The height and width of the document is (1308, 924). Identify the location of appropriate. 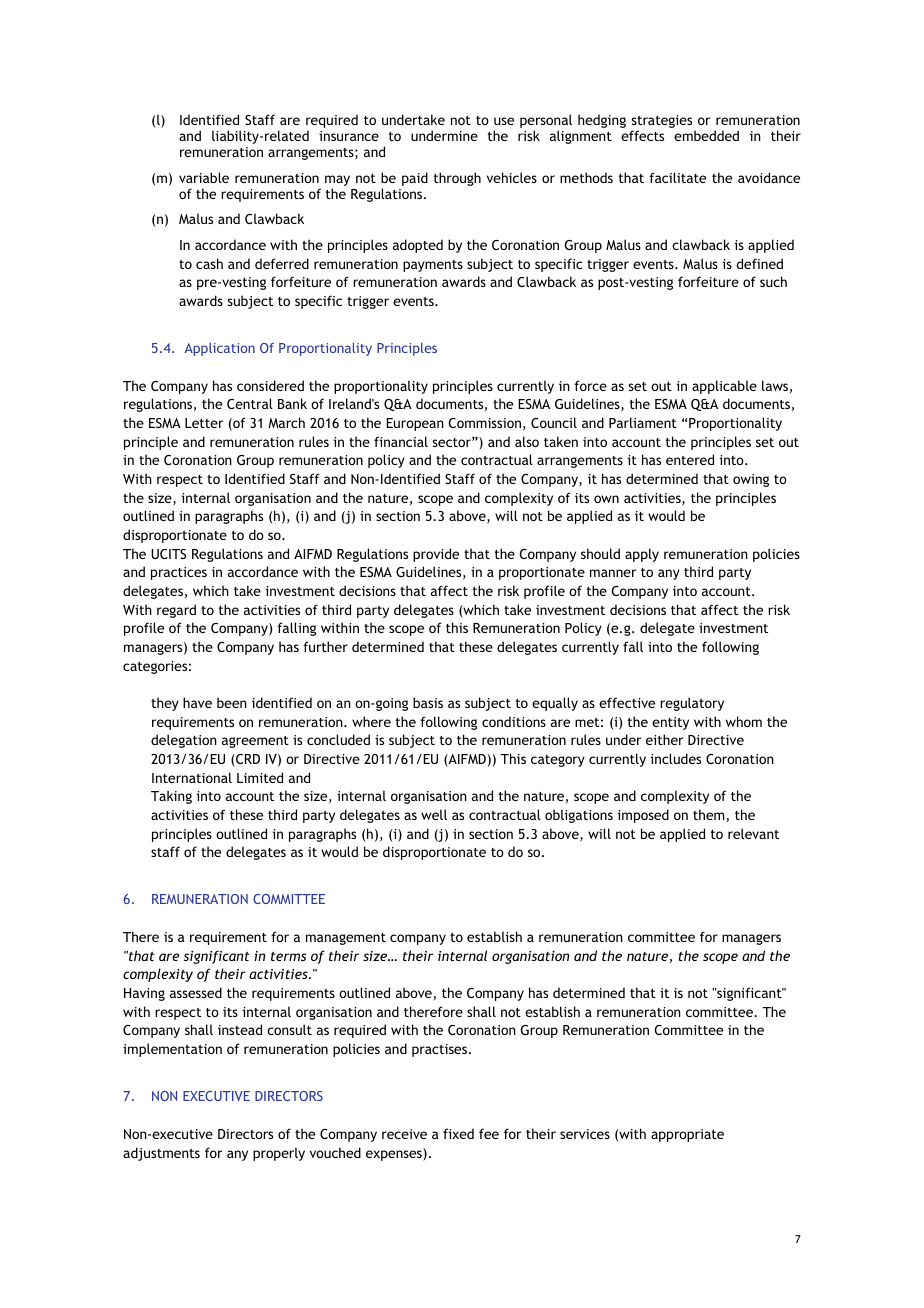
(687, 1135).
